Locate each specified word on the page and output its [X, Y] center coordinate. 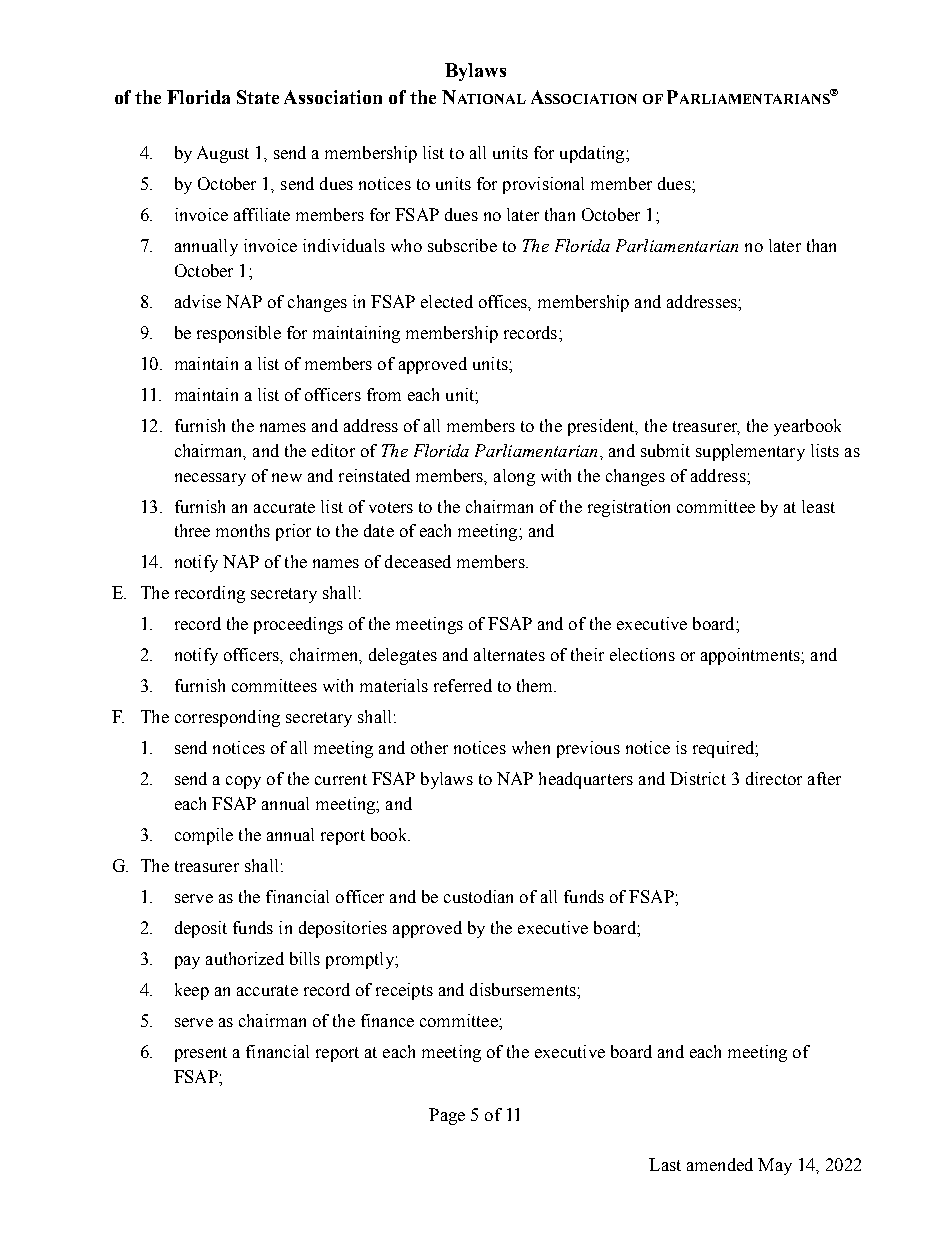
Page [447, 1116]
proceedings [298, 625]
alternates [509, 654]
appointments [751, 656]
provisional [543, 185]
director [774, 778]
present [201, 1054]
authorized [245, 958]
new [287, 477]
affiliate [262, 214]
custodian [478, 896]
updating [593, 154]
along [514, 477]
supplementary [750, 452]
